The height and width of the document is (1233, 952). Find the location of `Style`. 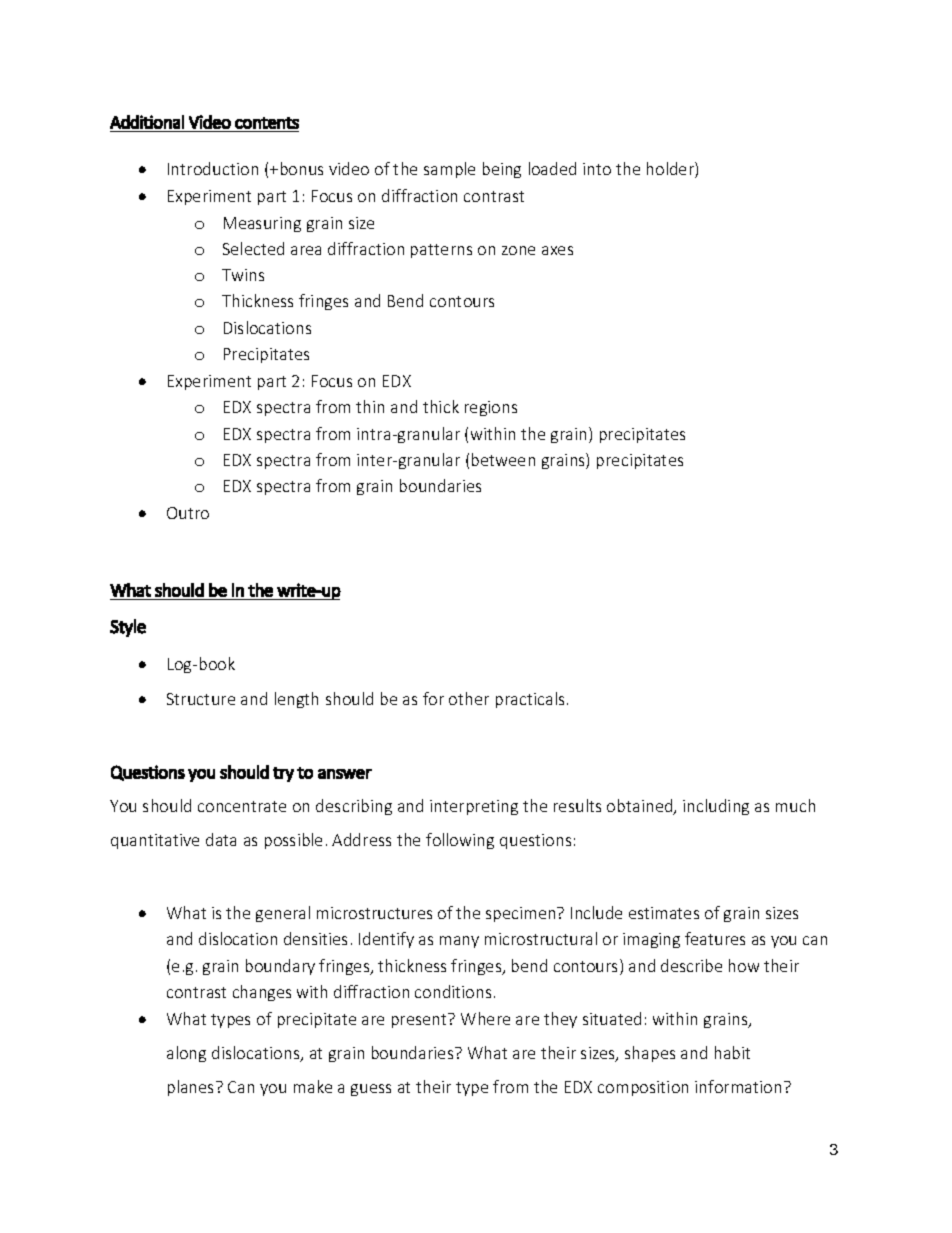

Style is located at coordinates (128, 628).
